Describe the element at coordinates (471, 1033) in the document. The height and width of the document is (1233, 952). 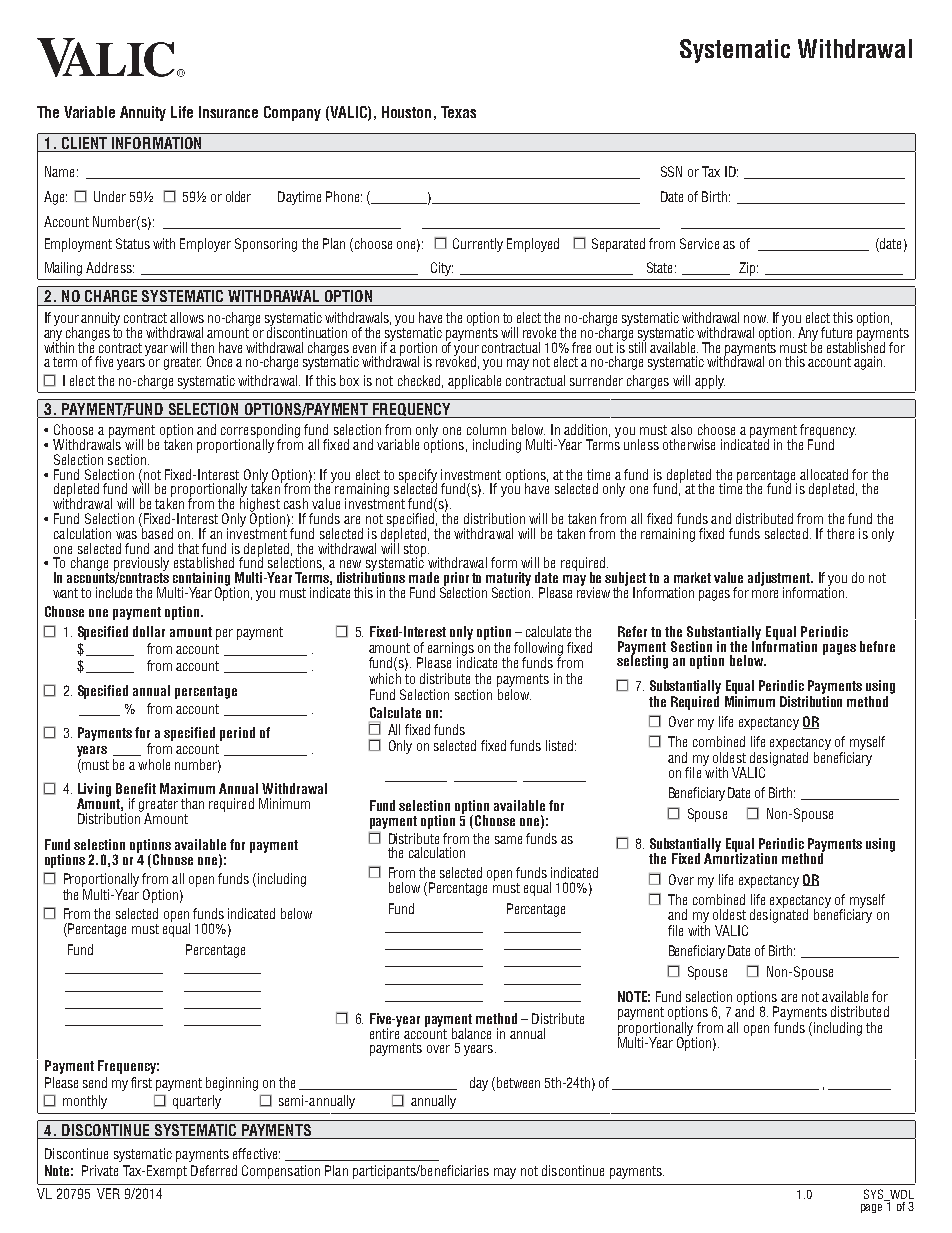
I see `balance` at that location.
